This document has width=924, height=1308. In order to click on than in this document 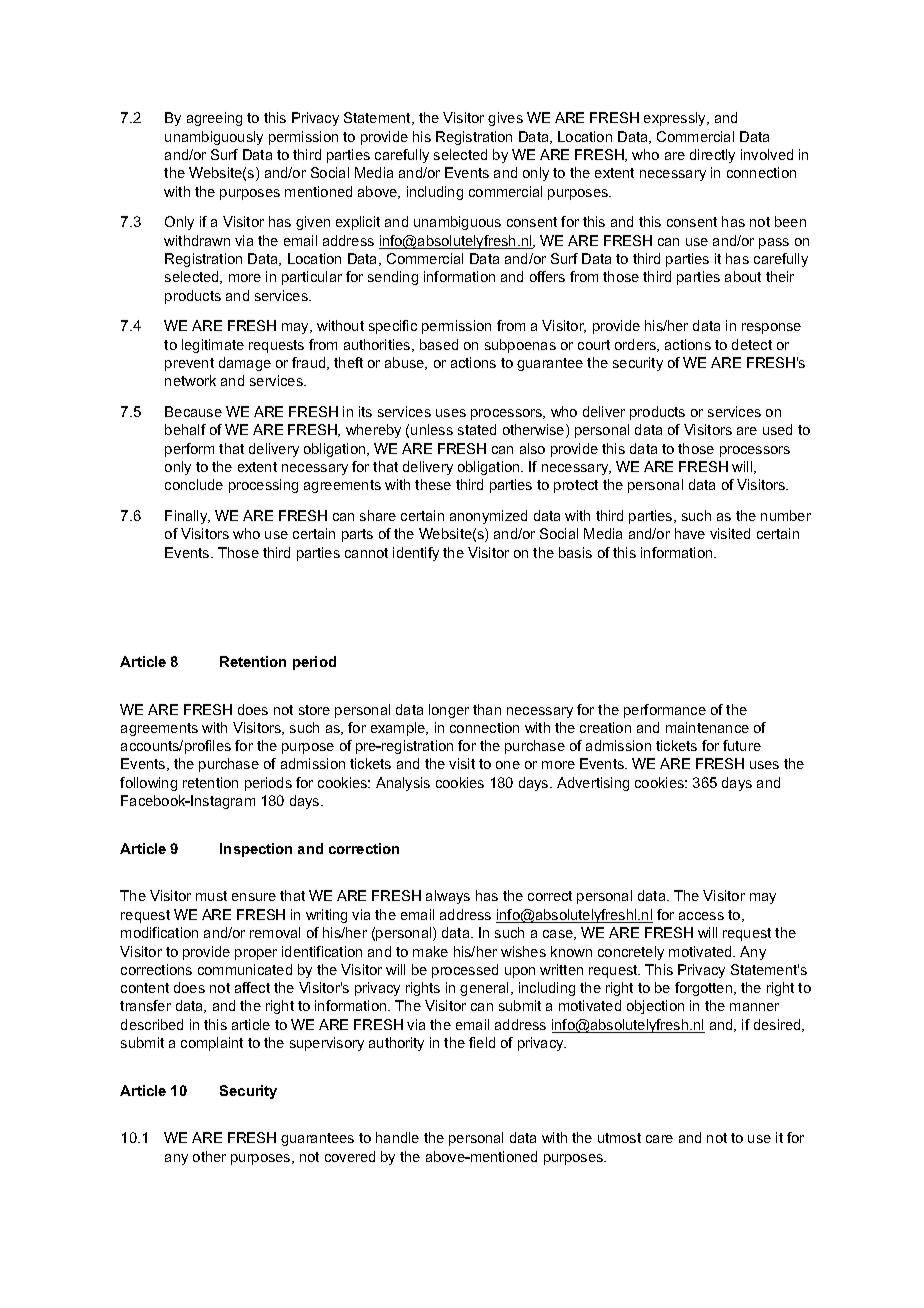, I will do `click(487, 709)`.
